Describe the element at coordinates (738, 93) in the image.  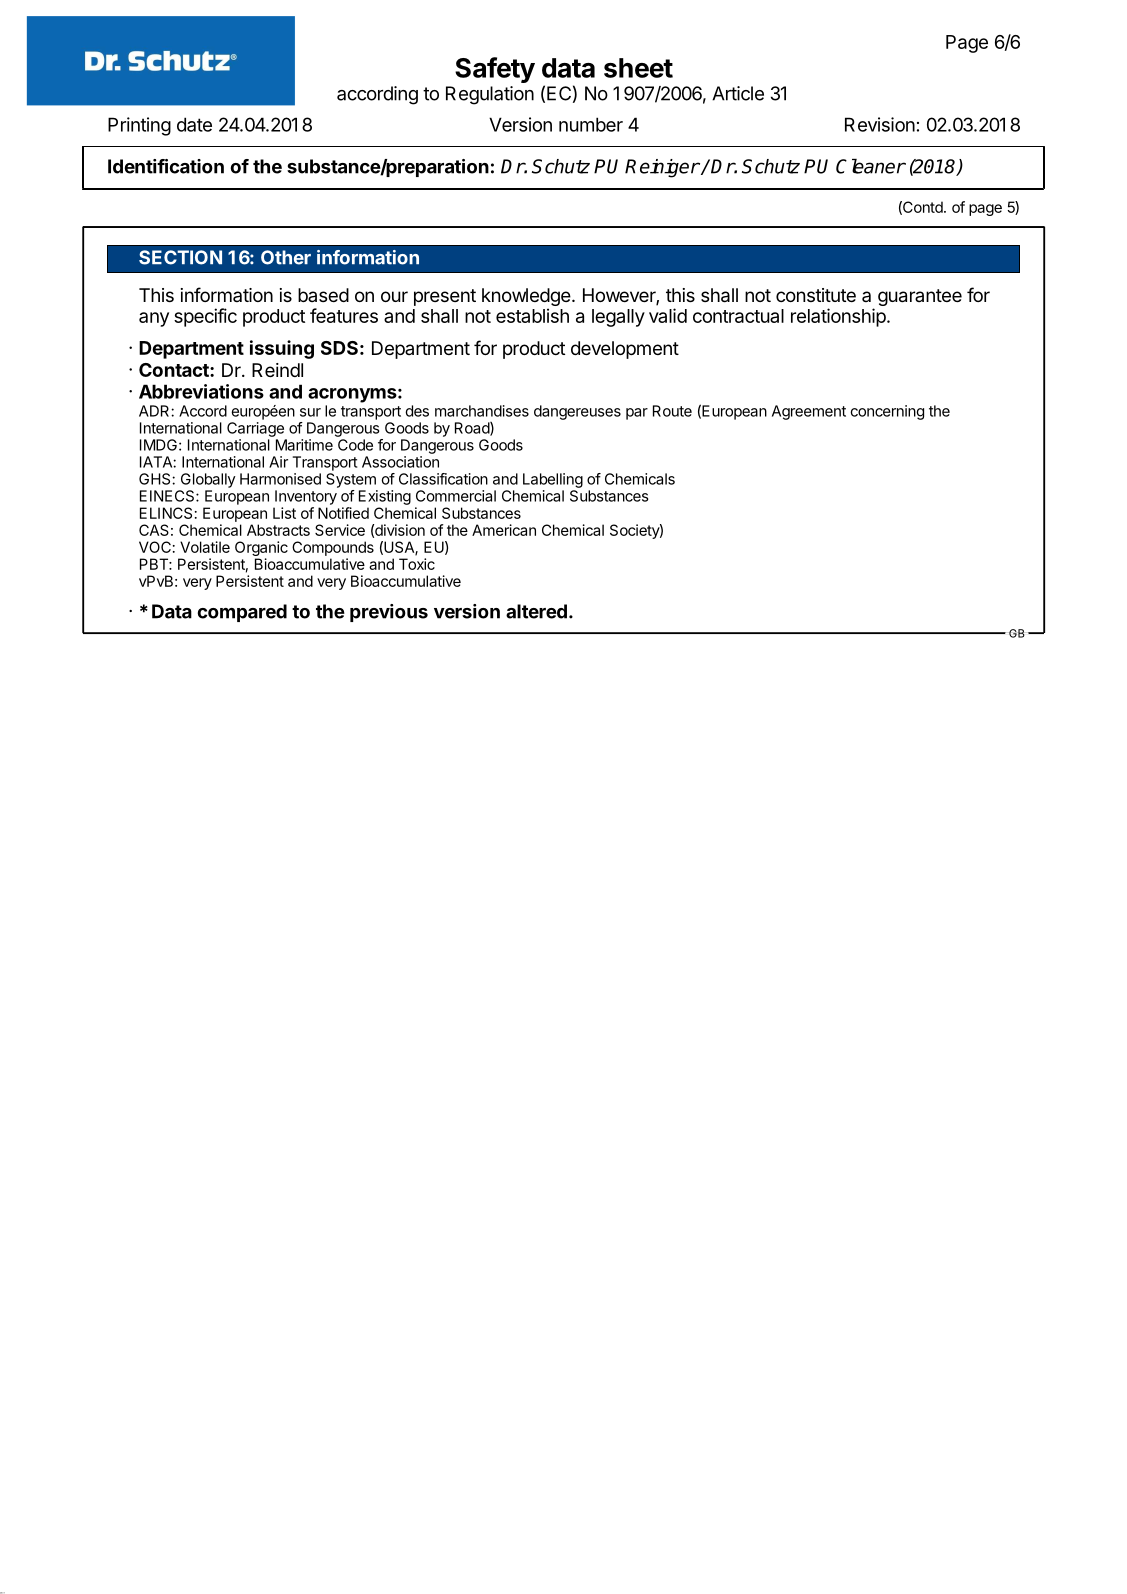
I see `Article` at that location.
